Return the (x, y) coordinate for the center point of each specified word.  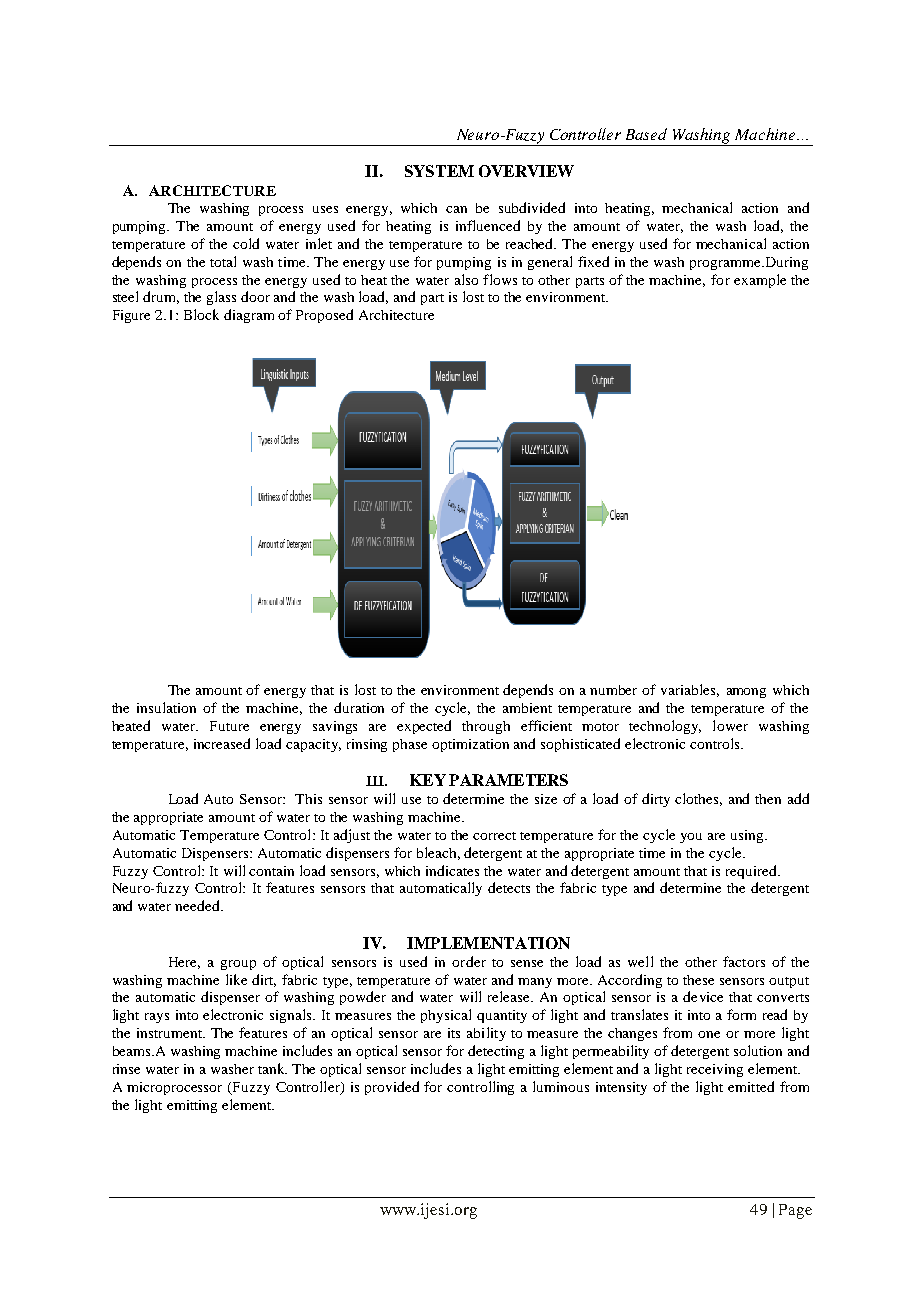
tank (272, 1068)
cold (246, 243)
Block (201, 314)
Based (646, 134)
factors (744, 961)
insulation (166, 707)
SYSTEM (439, 171)
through (486, 727)
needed (198, 905)
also (466, 279)
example (760, 281)
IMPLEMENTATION (488, 943)
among (746, 693)
